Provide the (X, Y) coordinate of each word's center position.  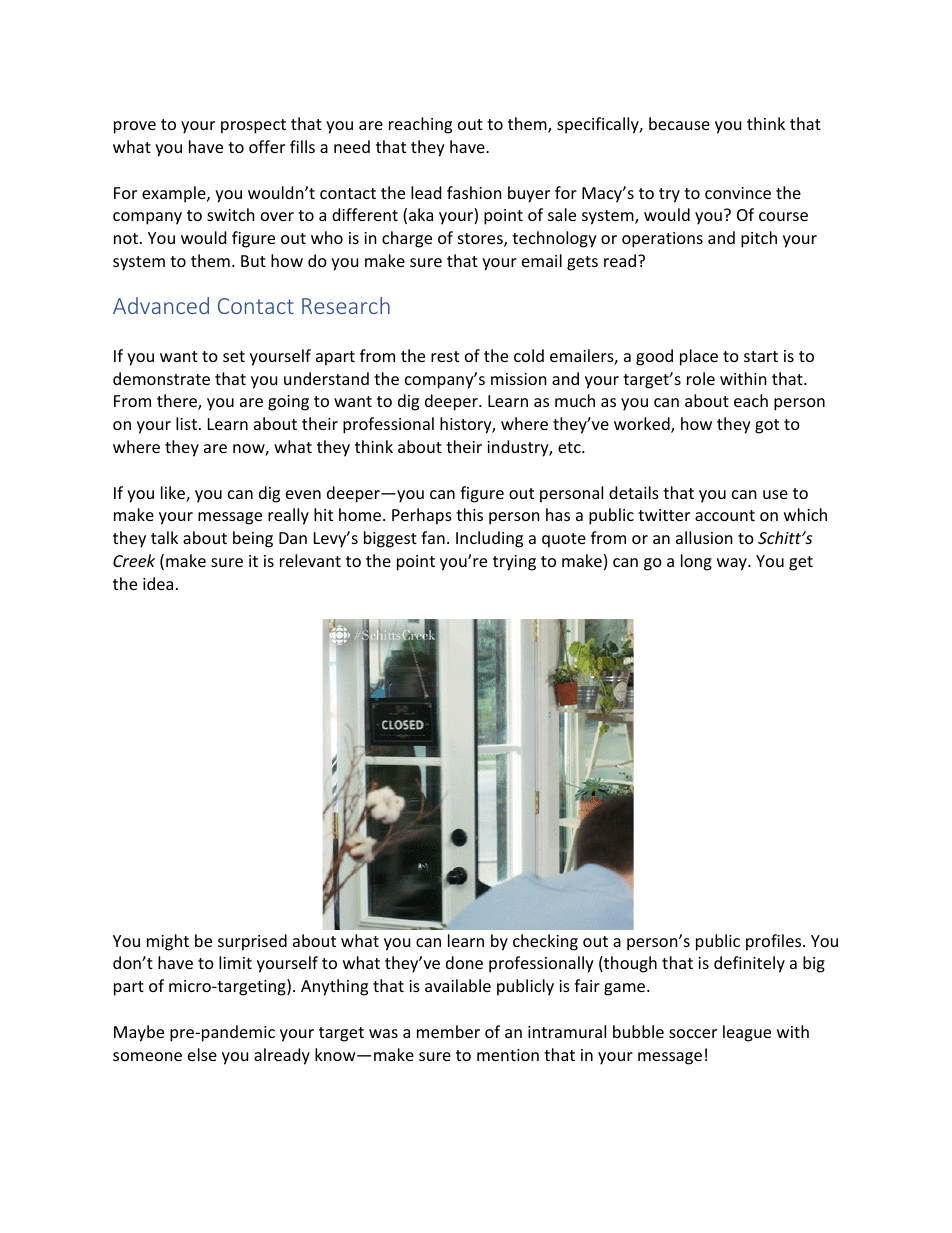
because (679, 123)
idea (158, 583)
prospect (253, 126)
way (733, 564)
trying (514, 563)
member (448, 1031)
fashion (474, 192)
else (202, 1054)
